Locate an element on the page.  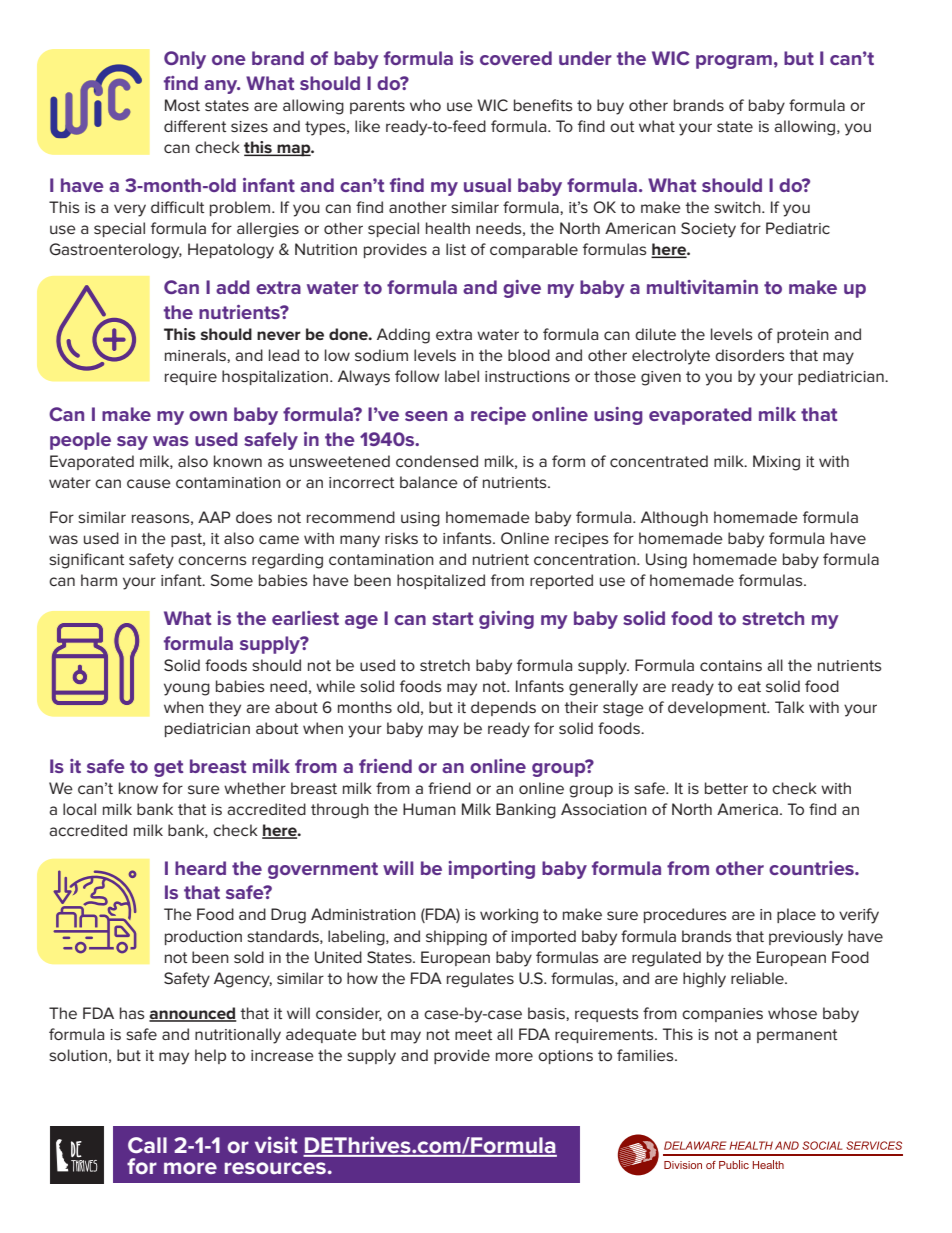
Most is located at coordinates (182, 105).
